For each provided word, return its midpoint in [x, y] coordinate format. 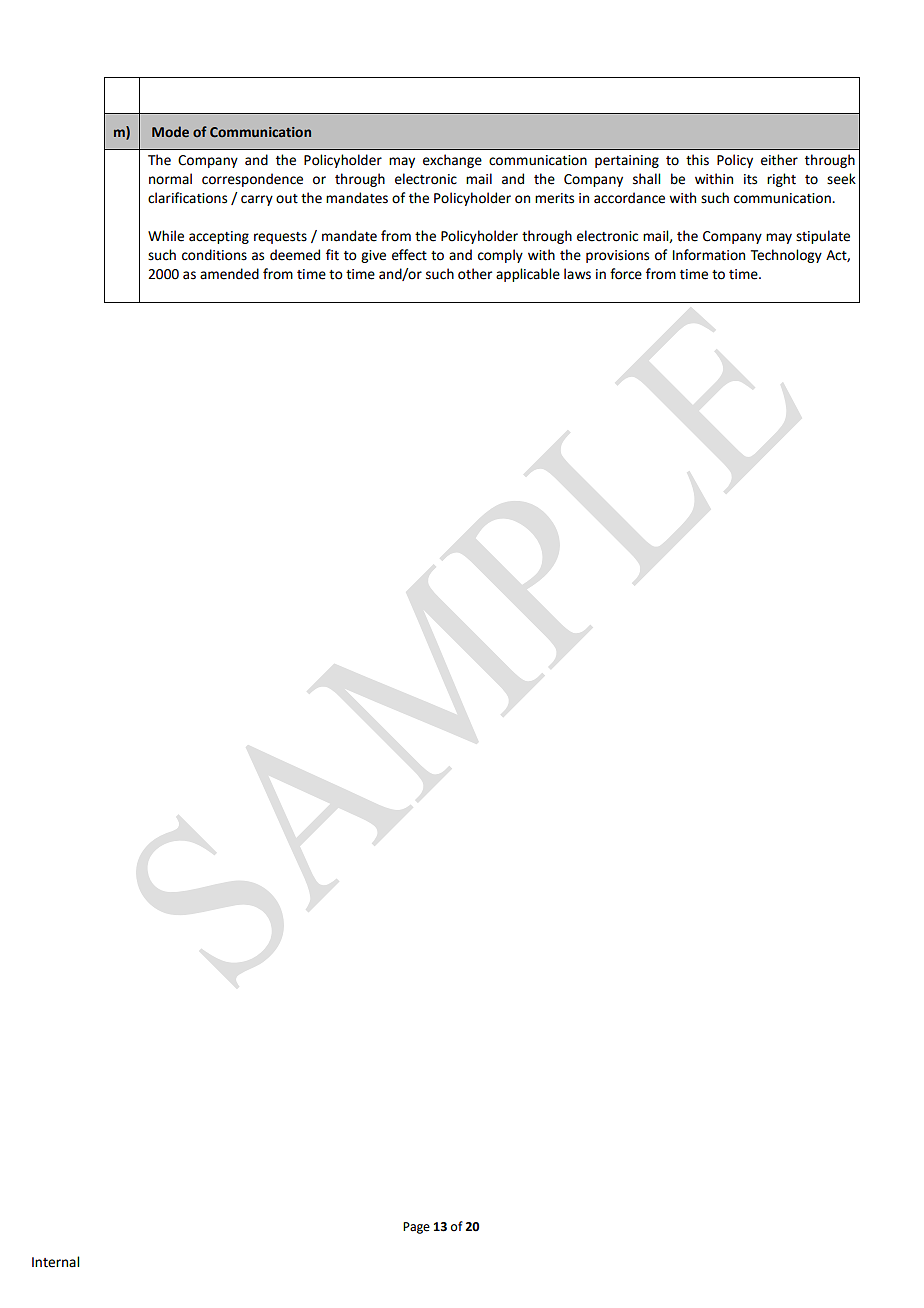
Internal [55, 1262]
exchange [452, 161]
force [626, 274]
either [779, 160]
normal [170, 179]
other [475, 274]
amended [229, 274]
